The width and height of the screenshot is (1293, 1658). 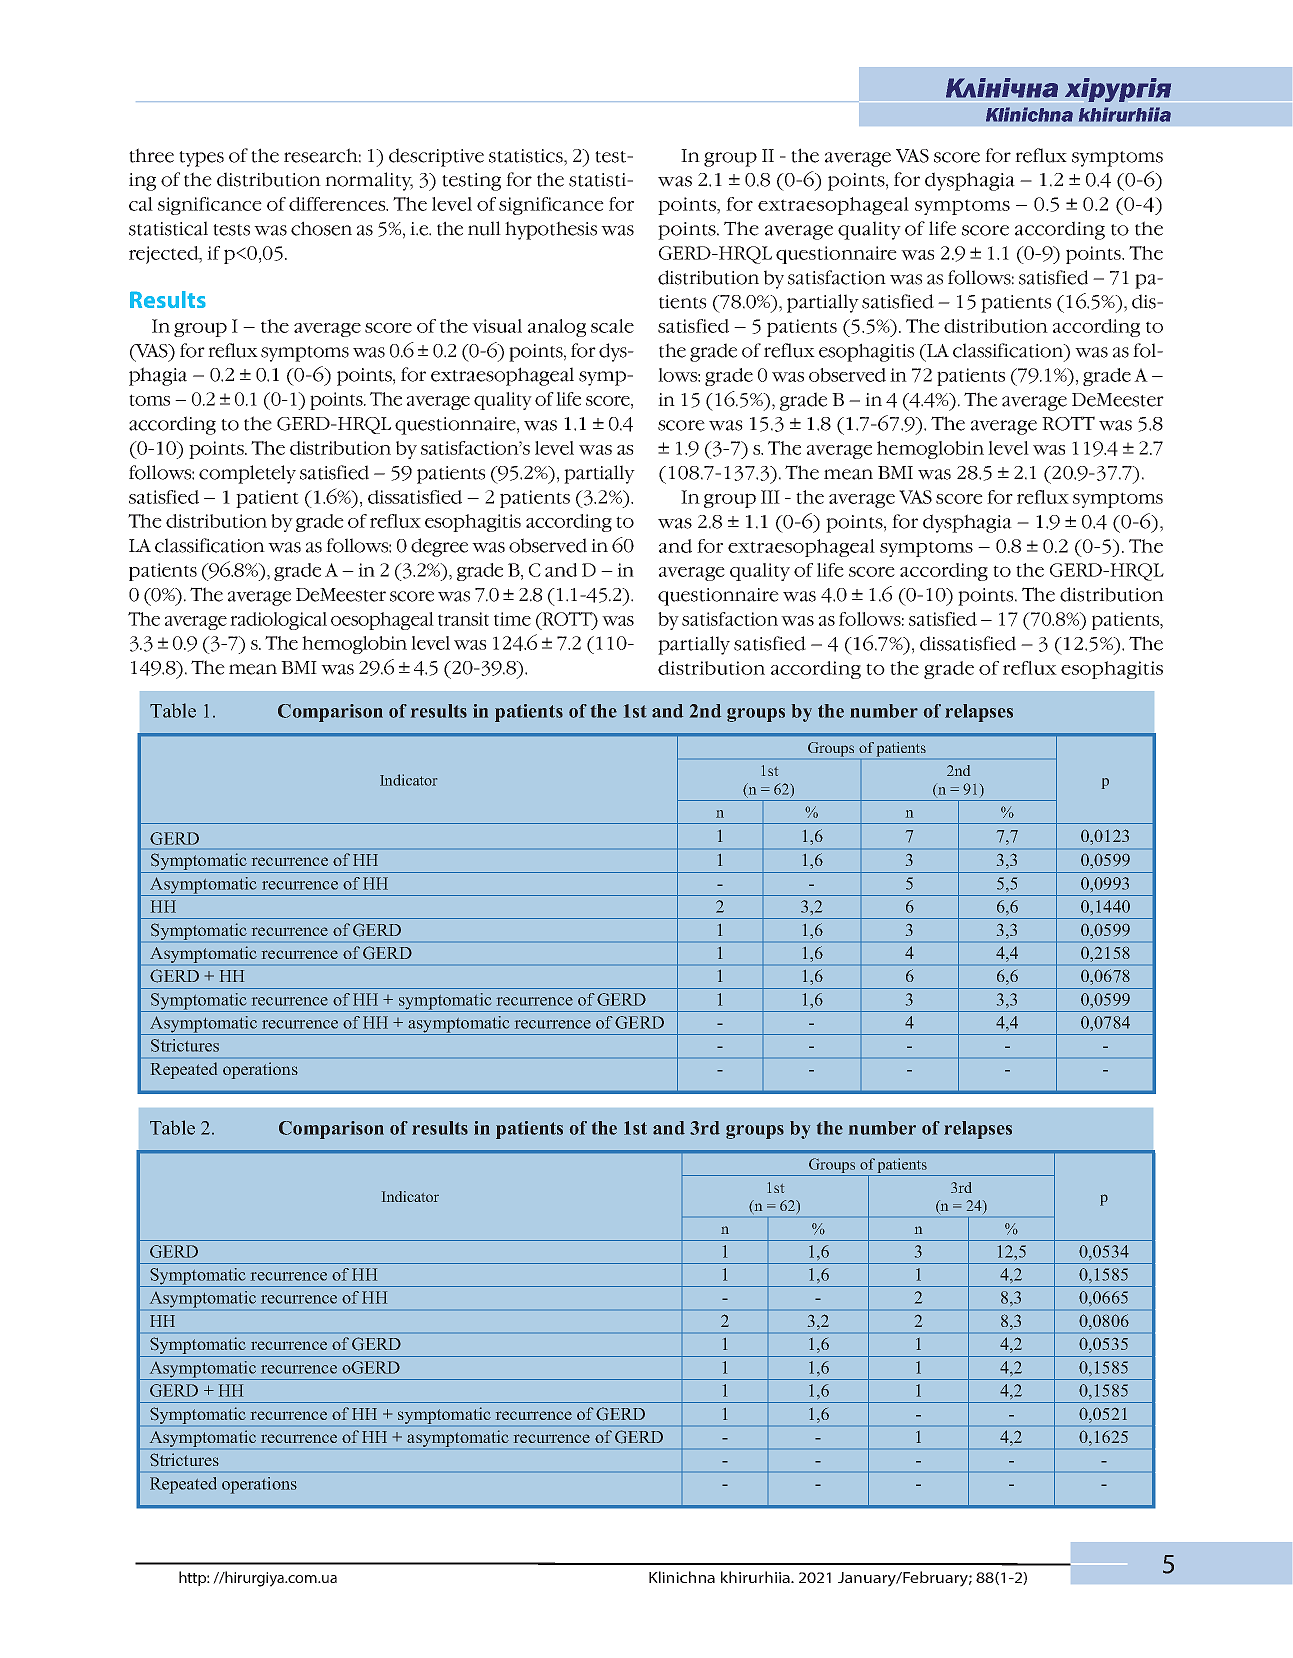 What do you see at coordinates (463, 619) in the screenshot?
I see `transit` at bounding box center [463, 619].
